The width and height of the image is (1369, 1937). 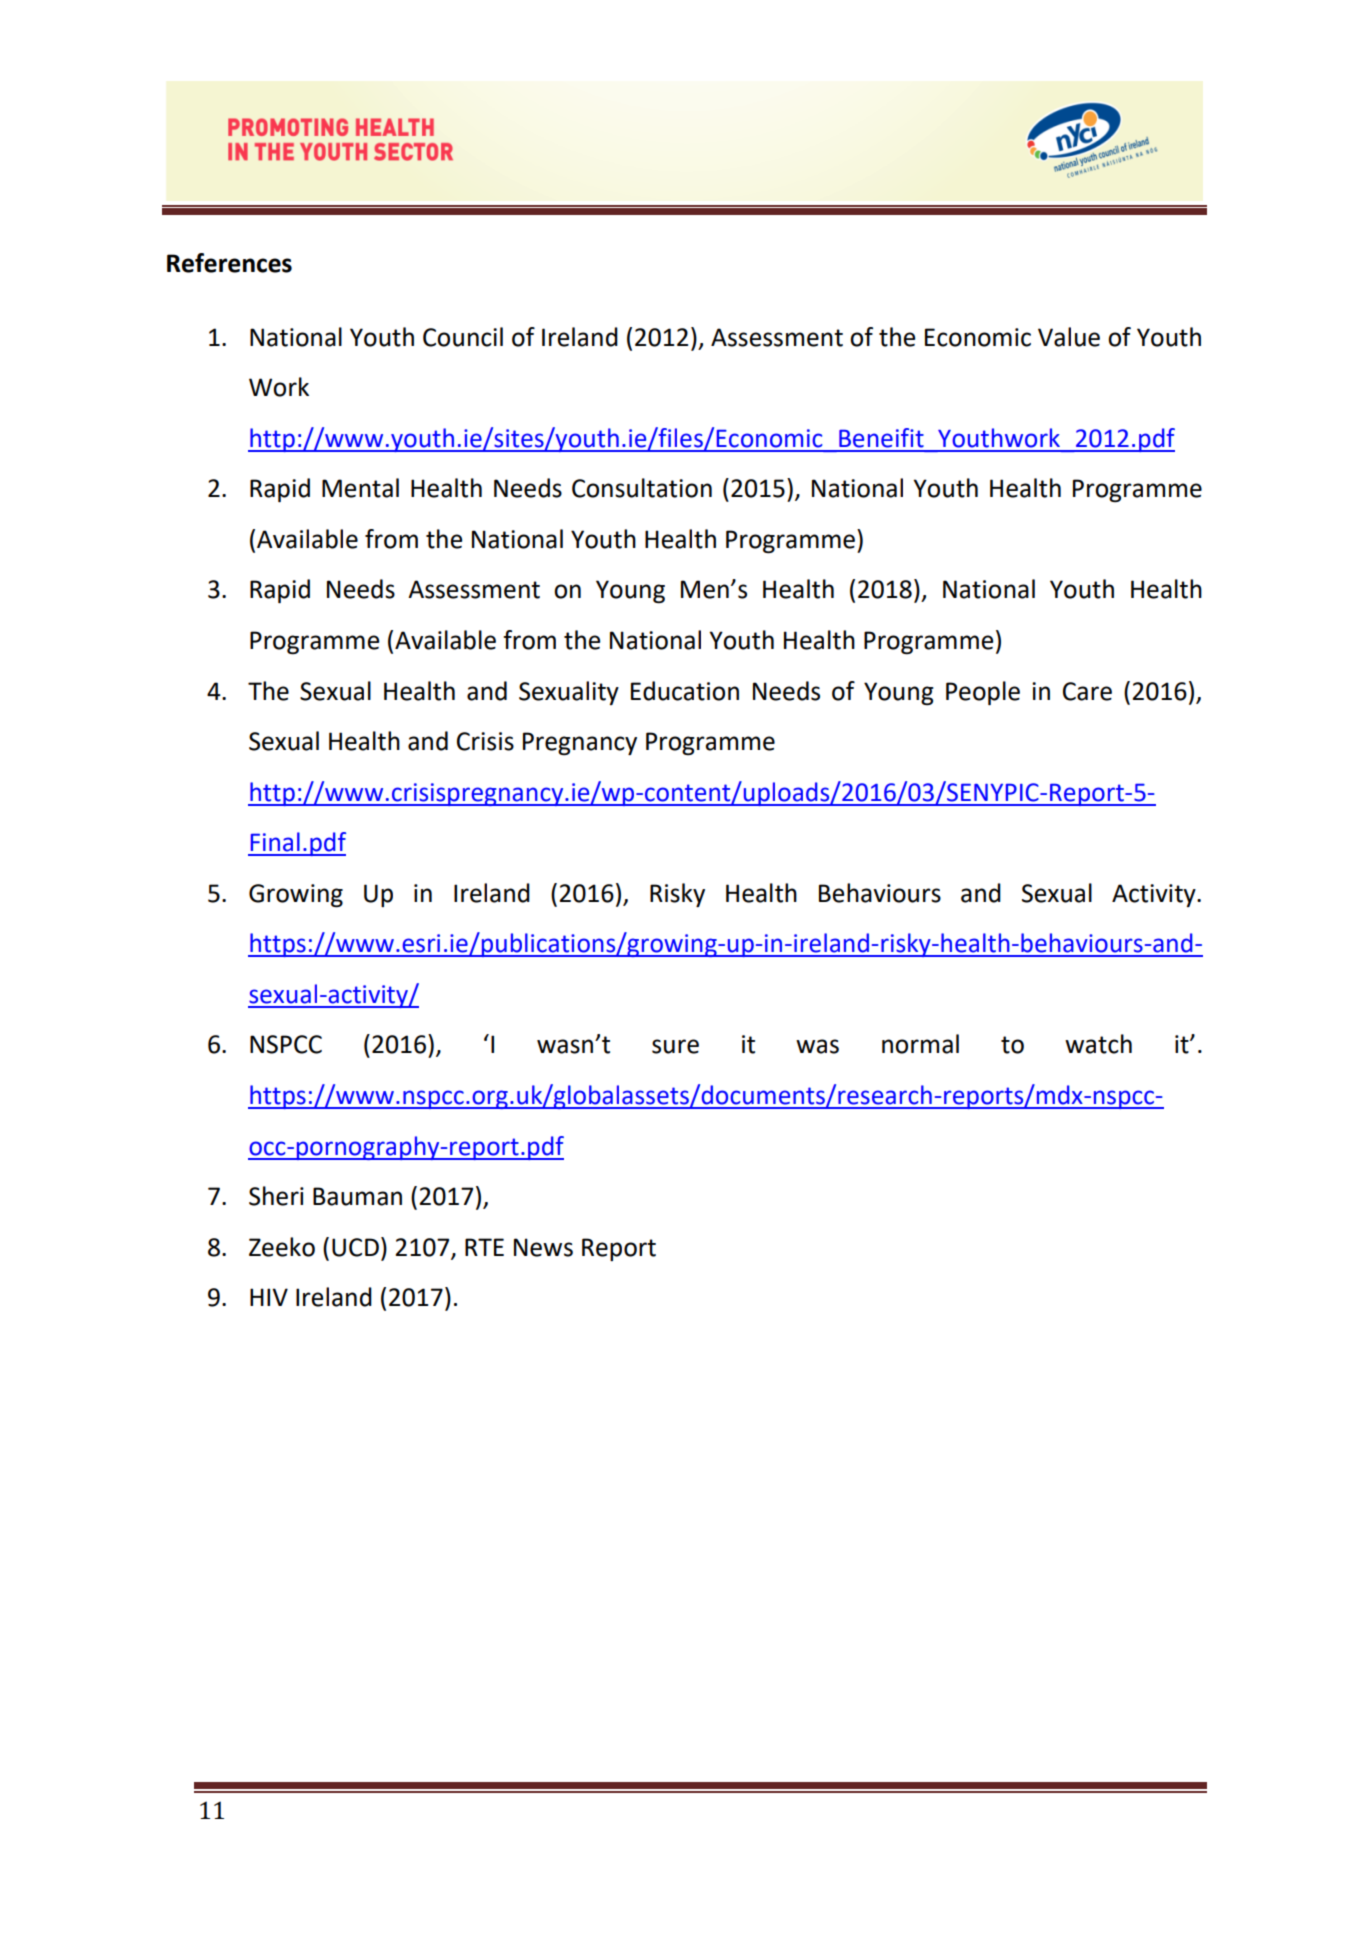 What do you see at coordinates (355, 1247) in the image?
I see `UCD` at bounding box center [355, 1247].
